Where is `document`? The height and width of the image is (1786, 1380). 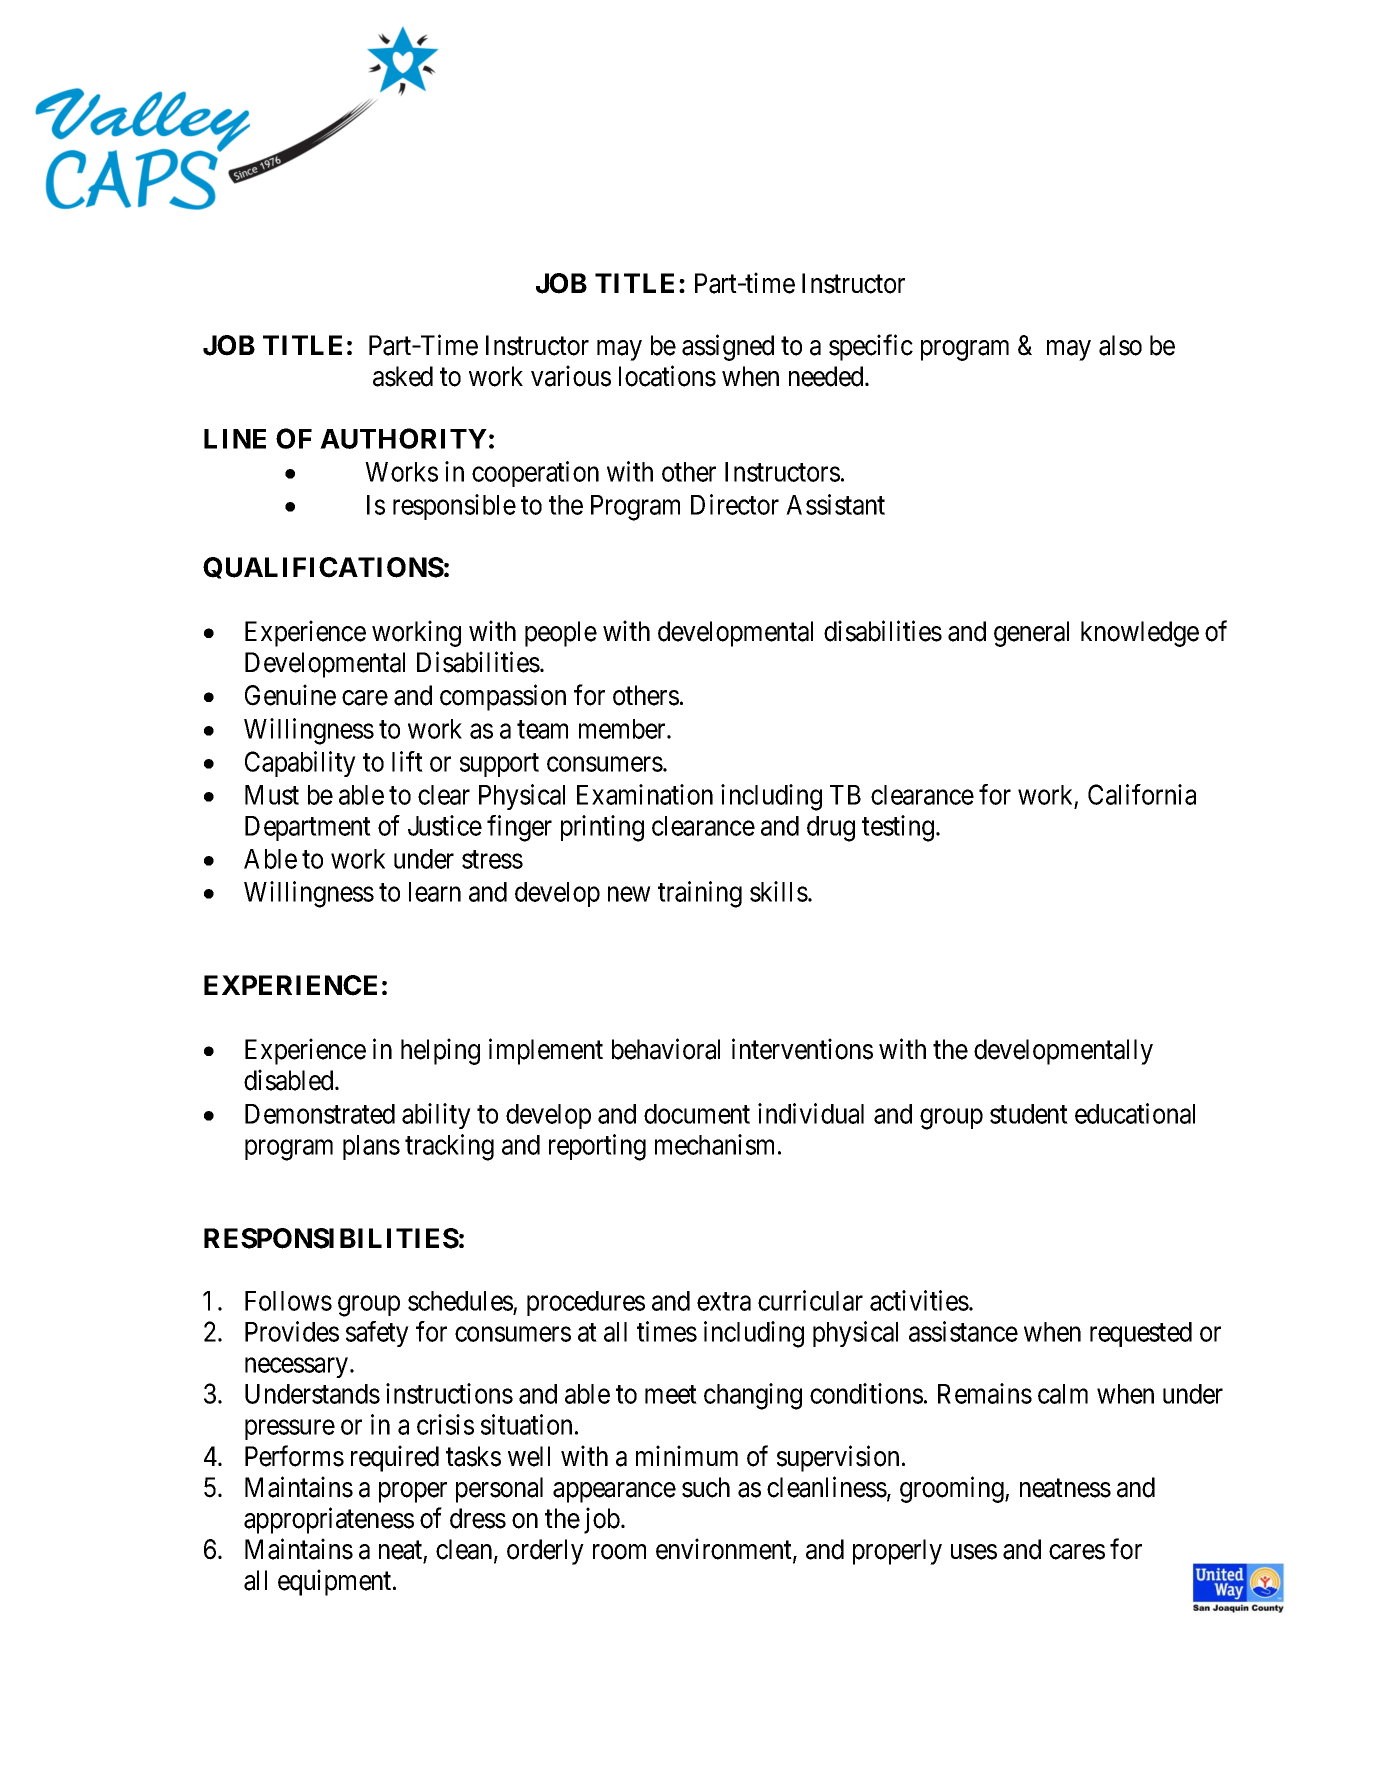 document is located at coordinates (697, 1114).
